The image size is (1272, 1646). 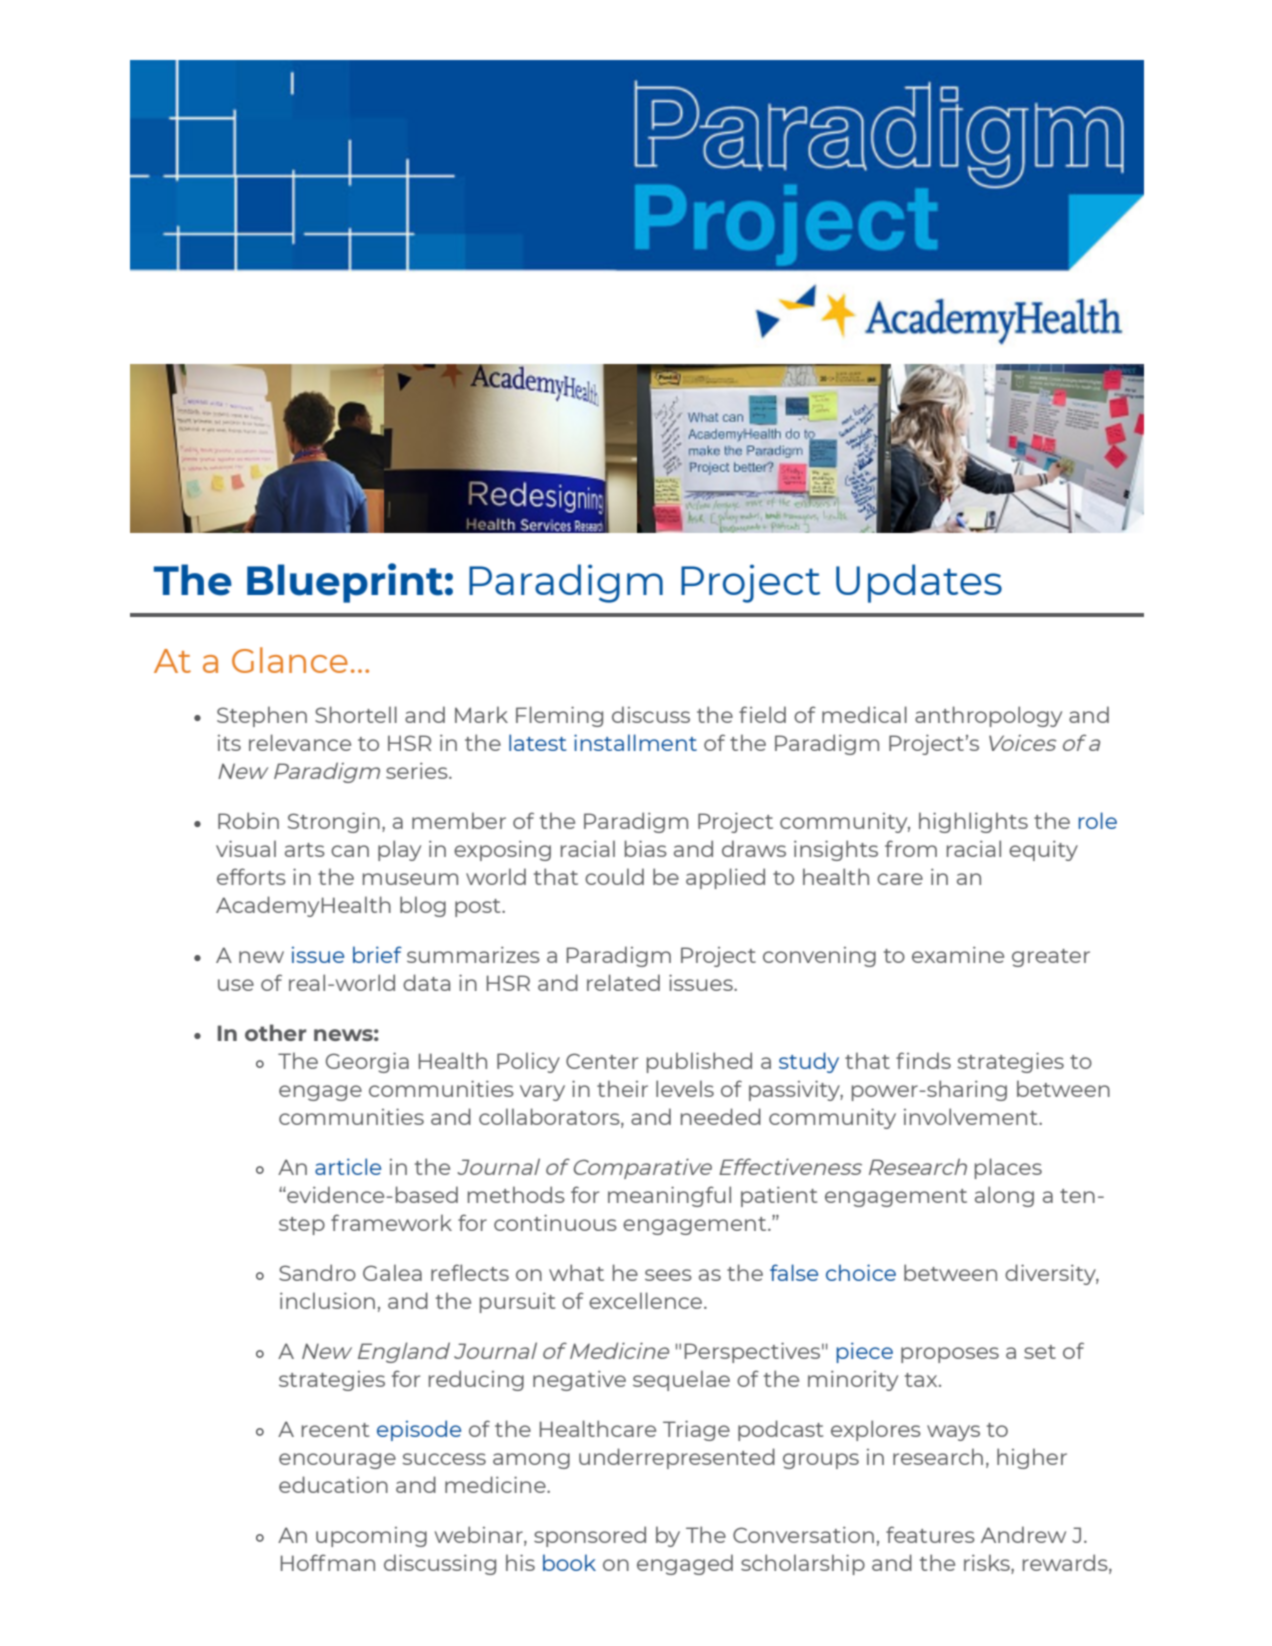 What do you see at coordinates (350, 851) in the screenshot?
I see `can` at bounding box center [350, 851].
